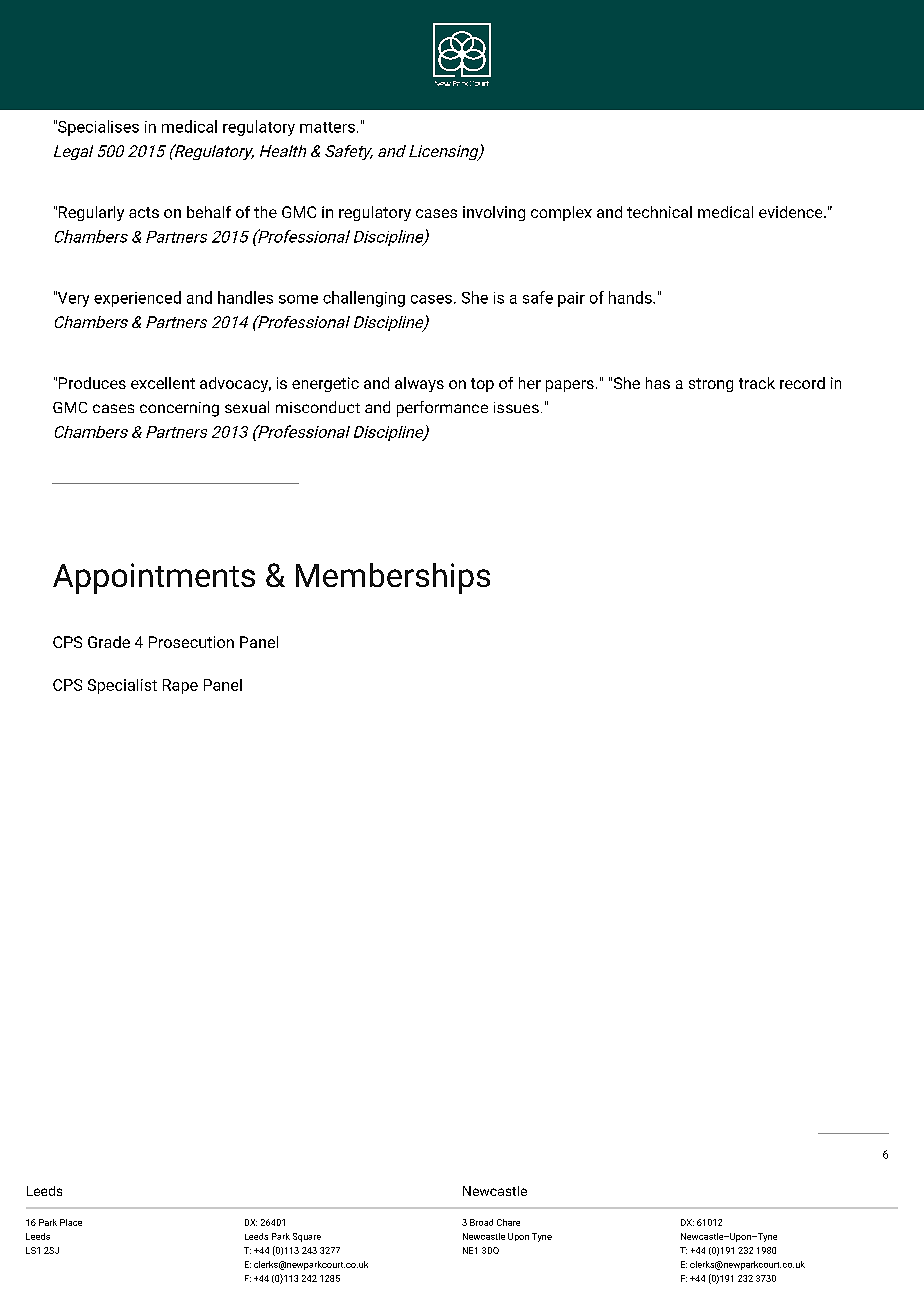  Describe the element at coordinates (481, 1222) in the page. I see `Broad` at that location.
